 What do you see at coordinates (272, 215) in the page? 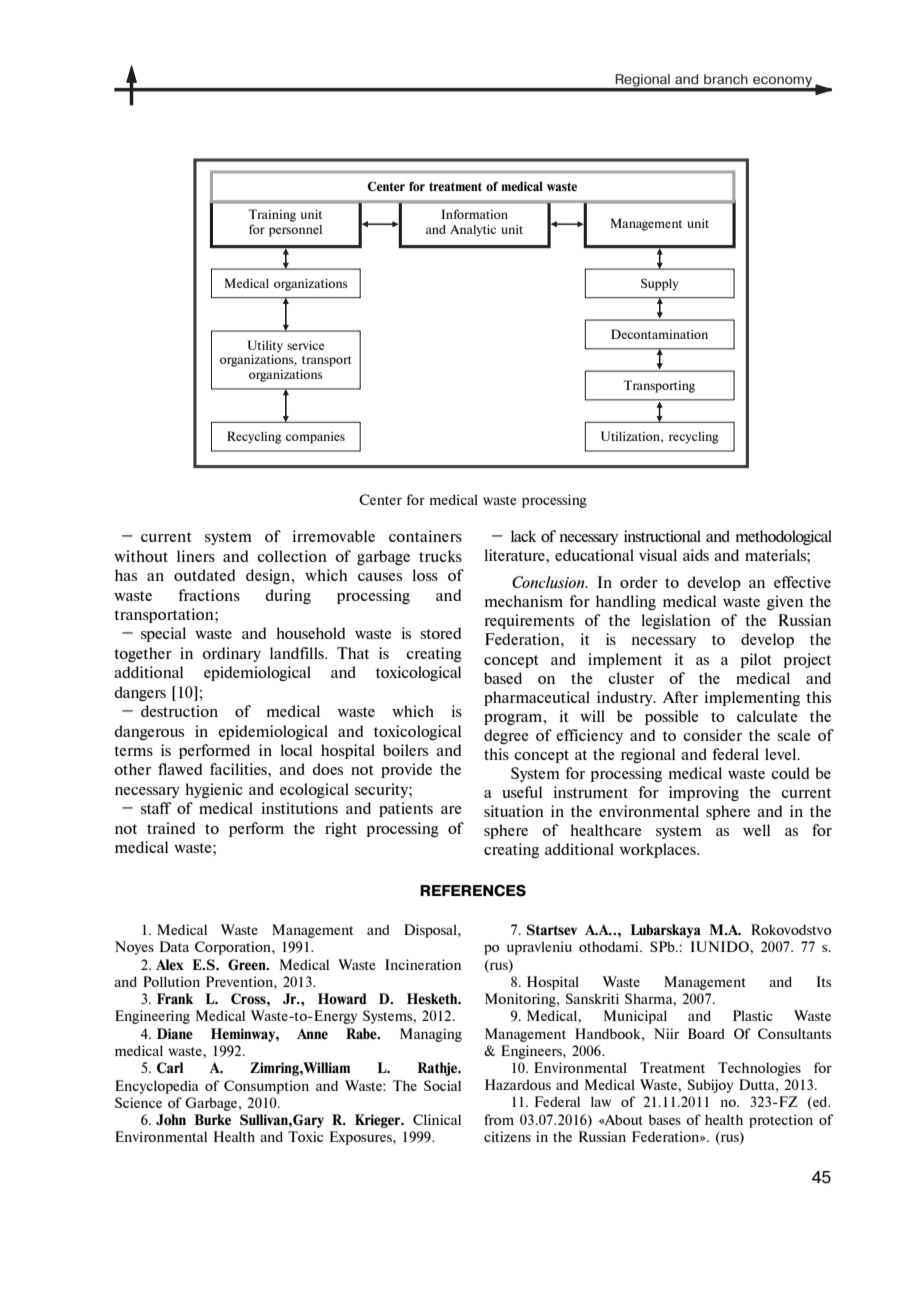
I see `Training` at bounding box center [272, 215].
